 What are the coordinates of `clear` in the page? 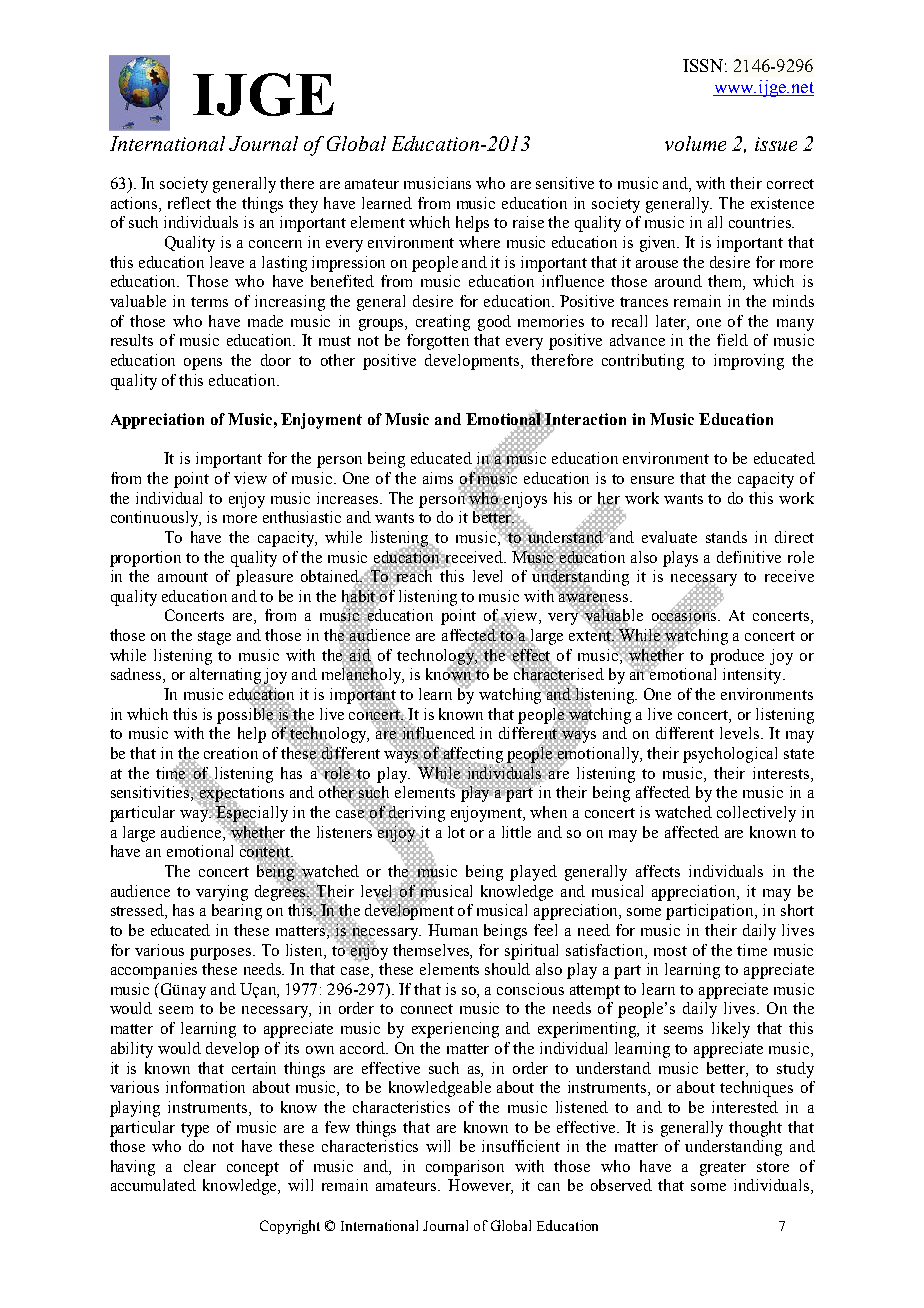 It's located at (200, 1166).
